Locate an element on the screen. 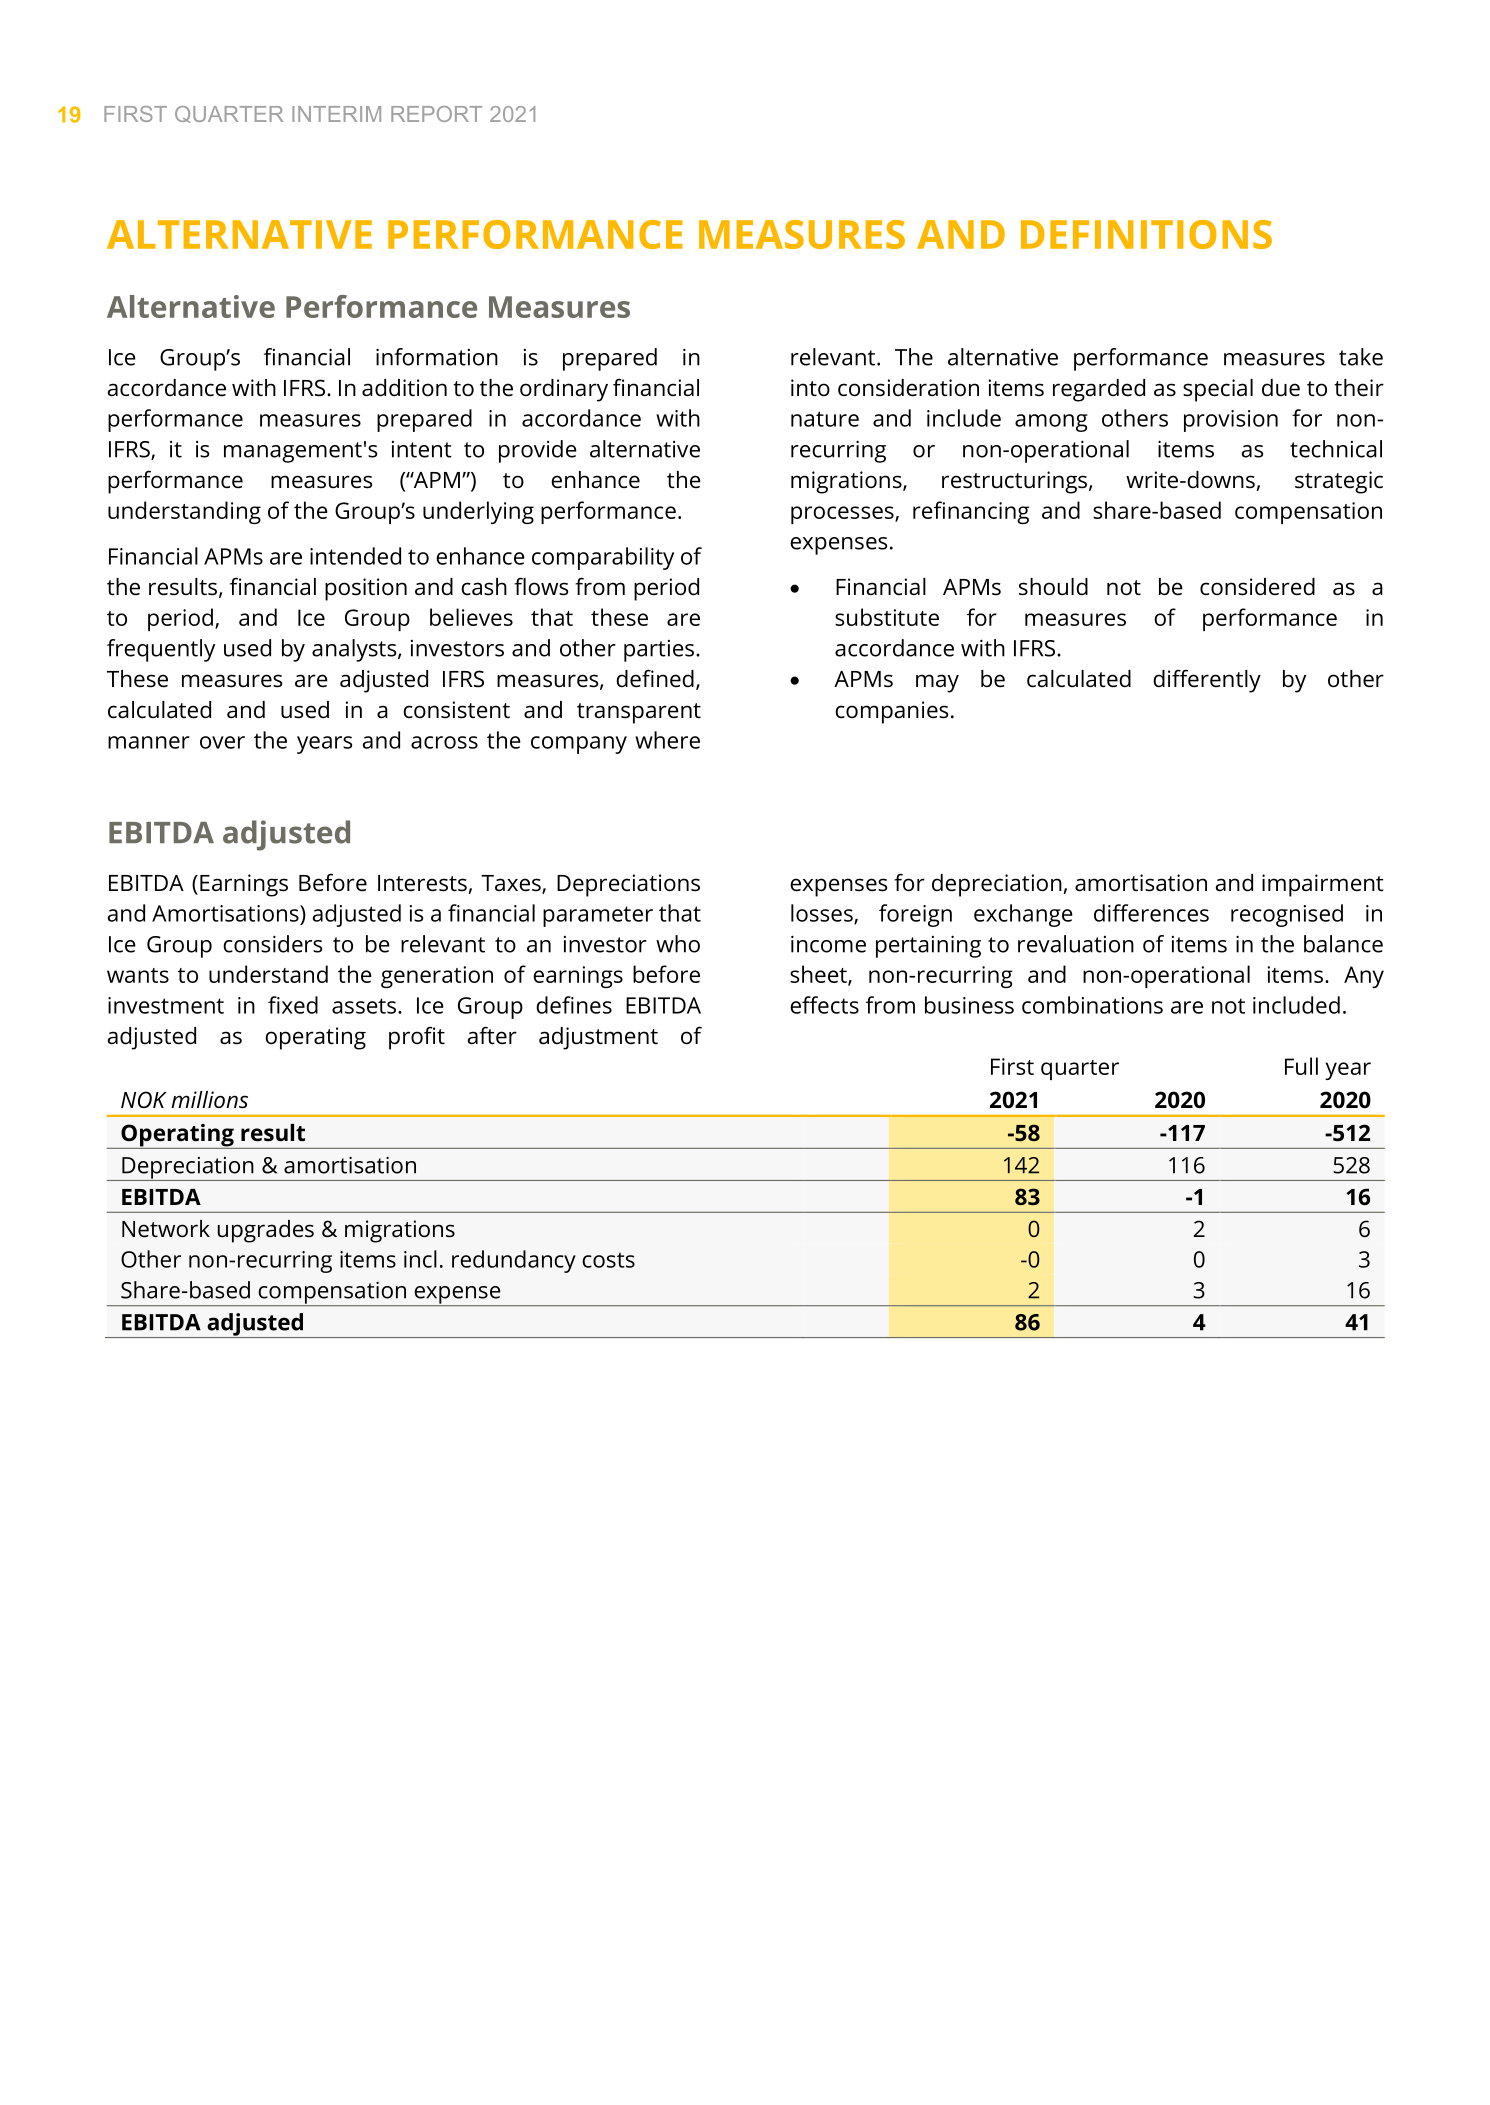 The image size is (1490, 2105). upgrades is located at coordinates (266, 1231).
